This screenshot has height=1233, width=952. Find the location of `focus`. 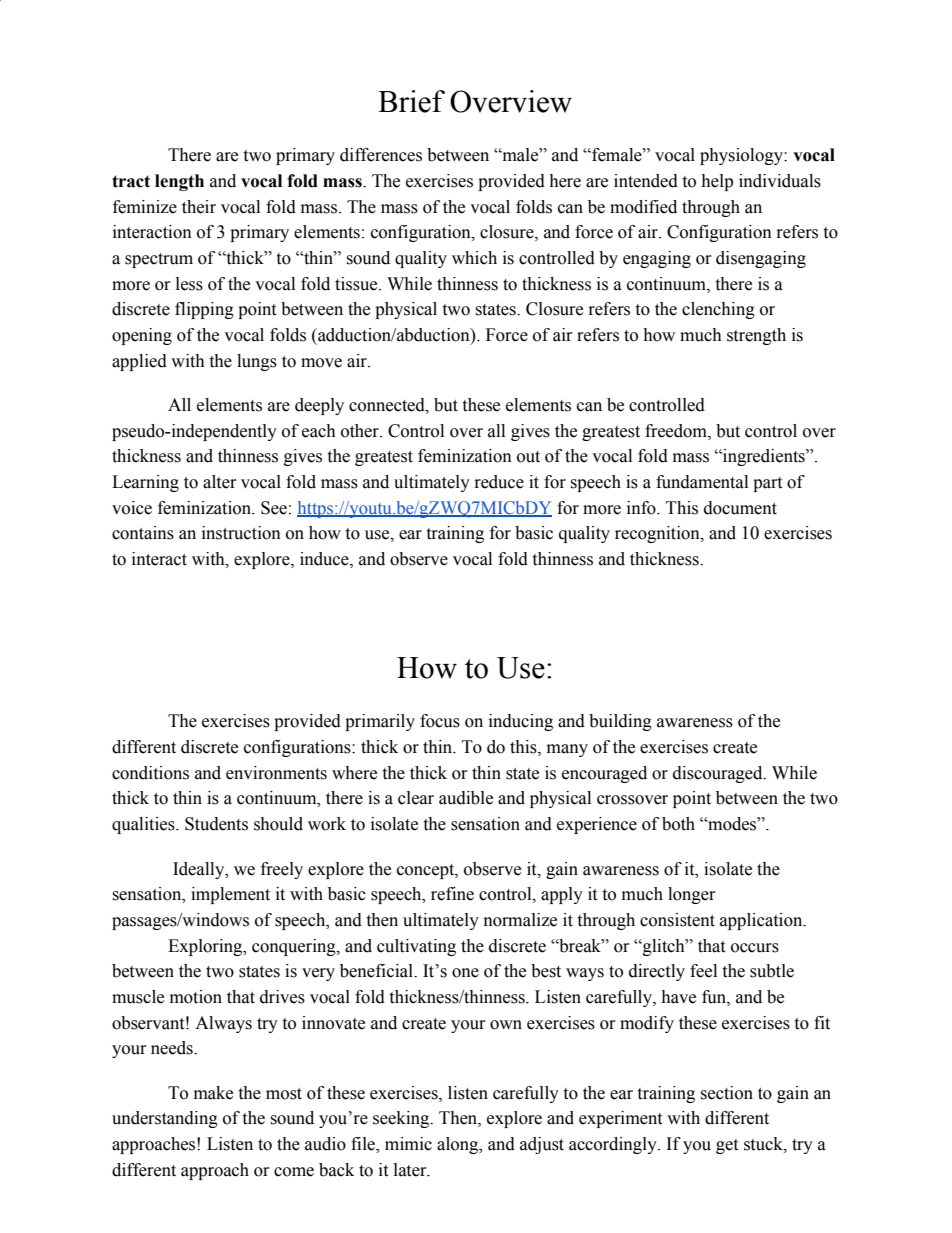

focus is located at coordinates (440, 721).
